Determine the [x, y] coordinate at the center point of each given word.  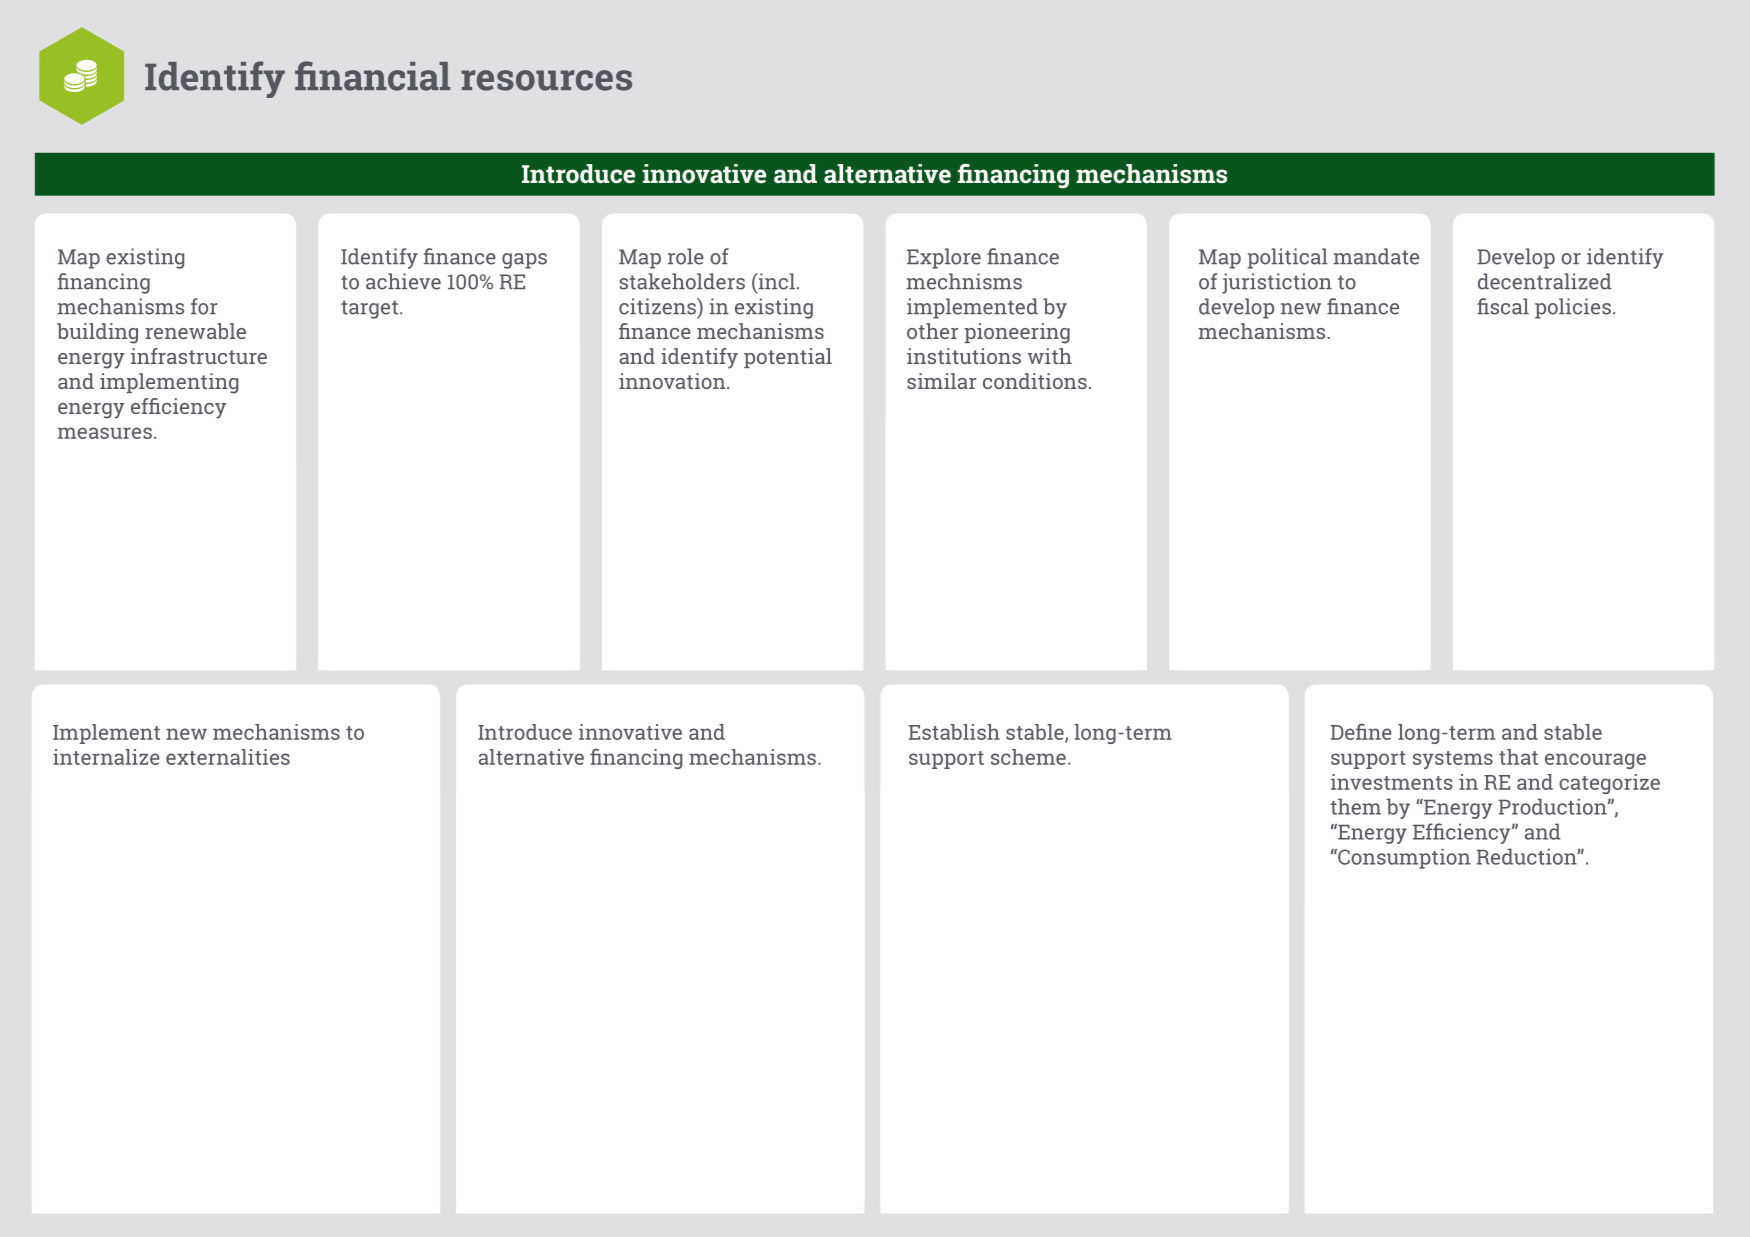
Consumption [1403, 858]
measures [105, 433]
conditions [1035, 381]
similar [942, 381]
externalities [228, 757]
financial [372, 76]
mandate [1376, 256]
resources [546, 80]
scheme [1028, 757]
